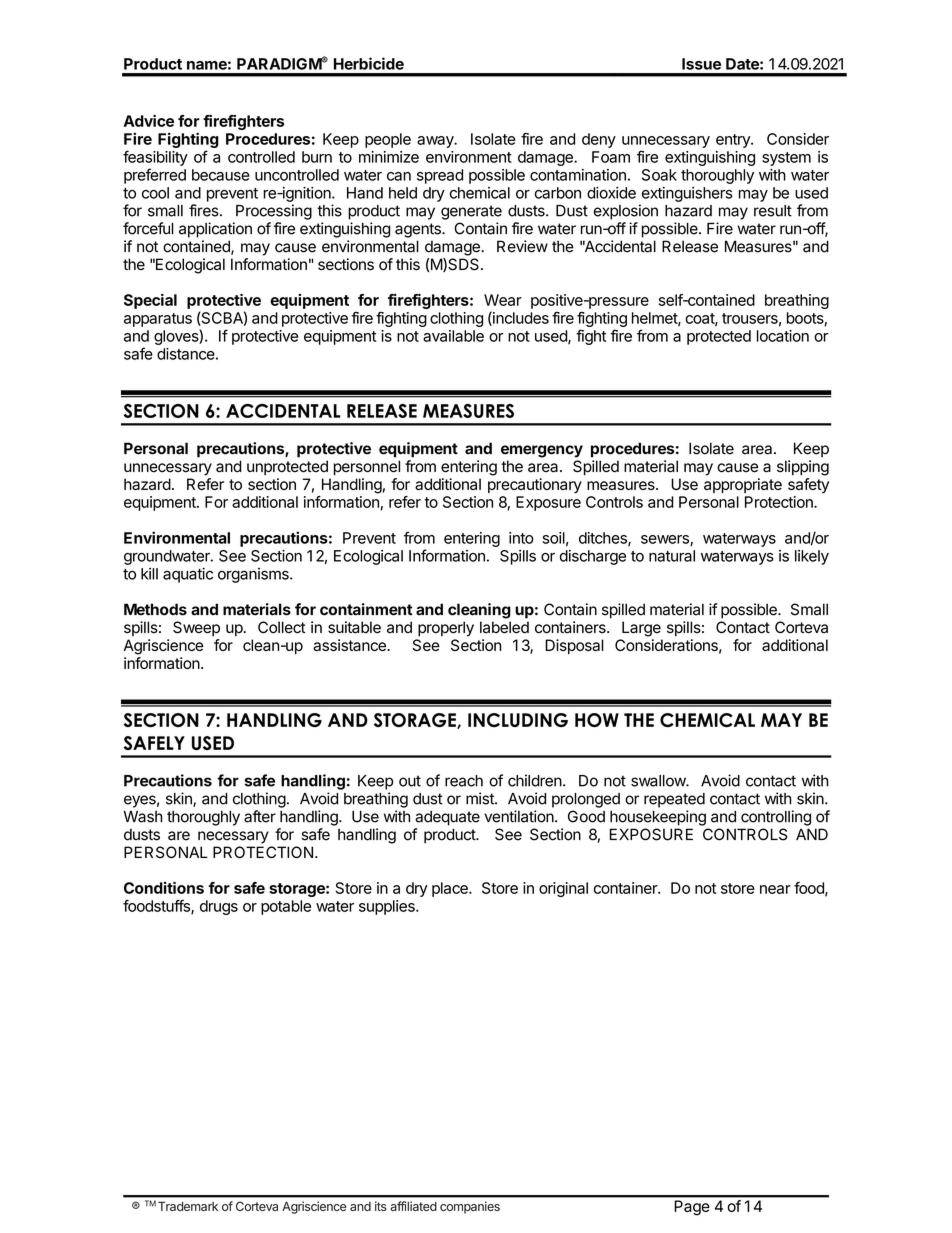 This document has width=952, height=1233. Describe the element at coordinates (196, 628) in the document. I see `Sweep` at that location.
